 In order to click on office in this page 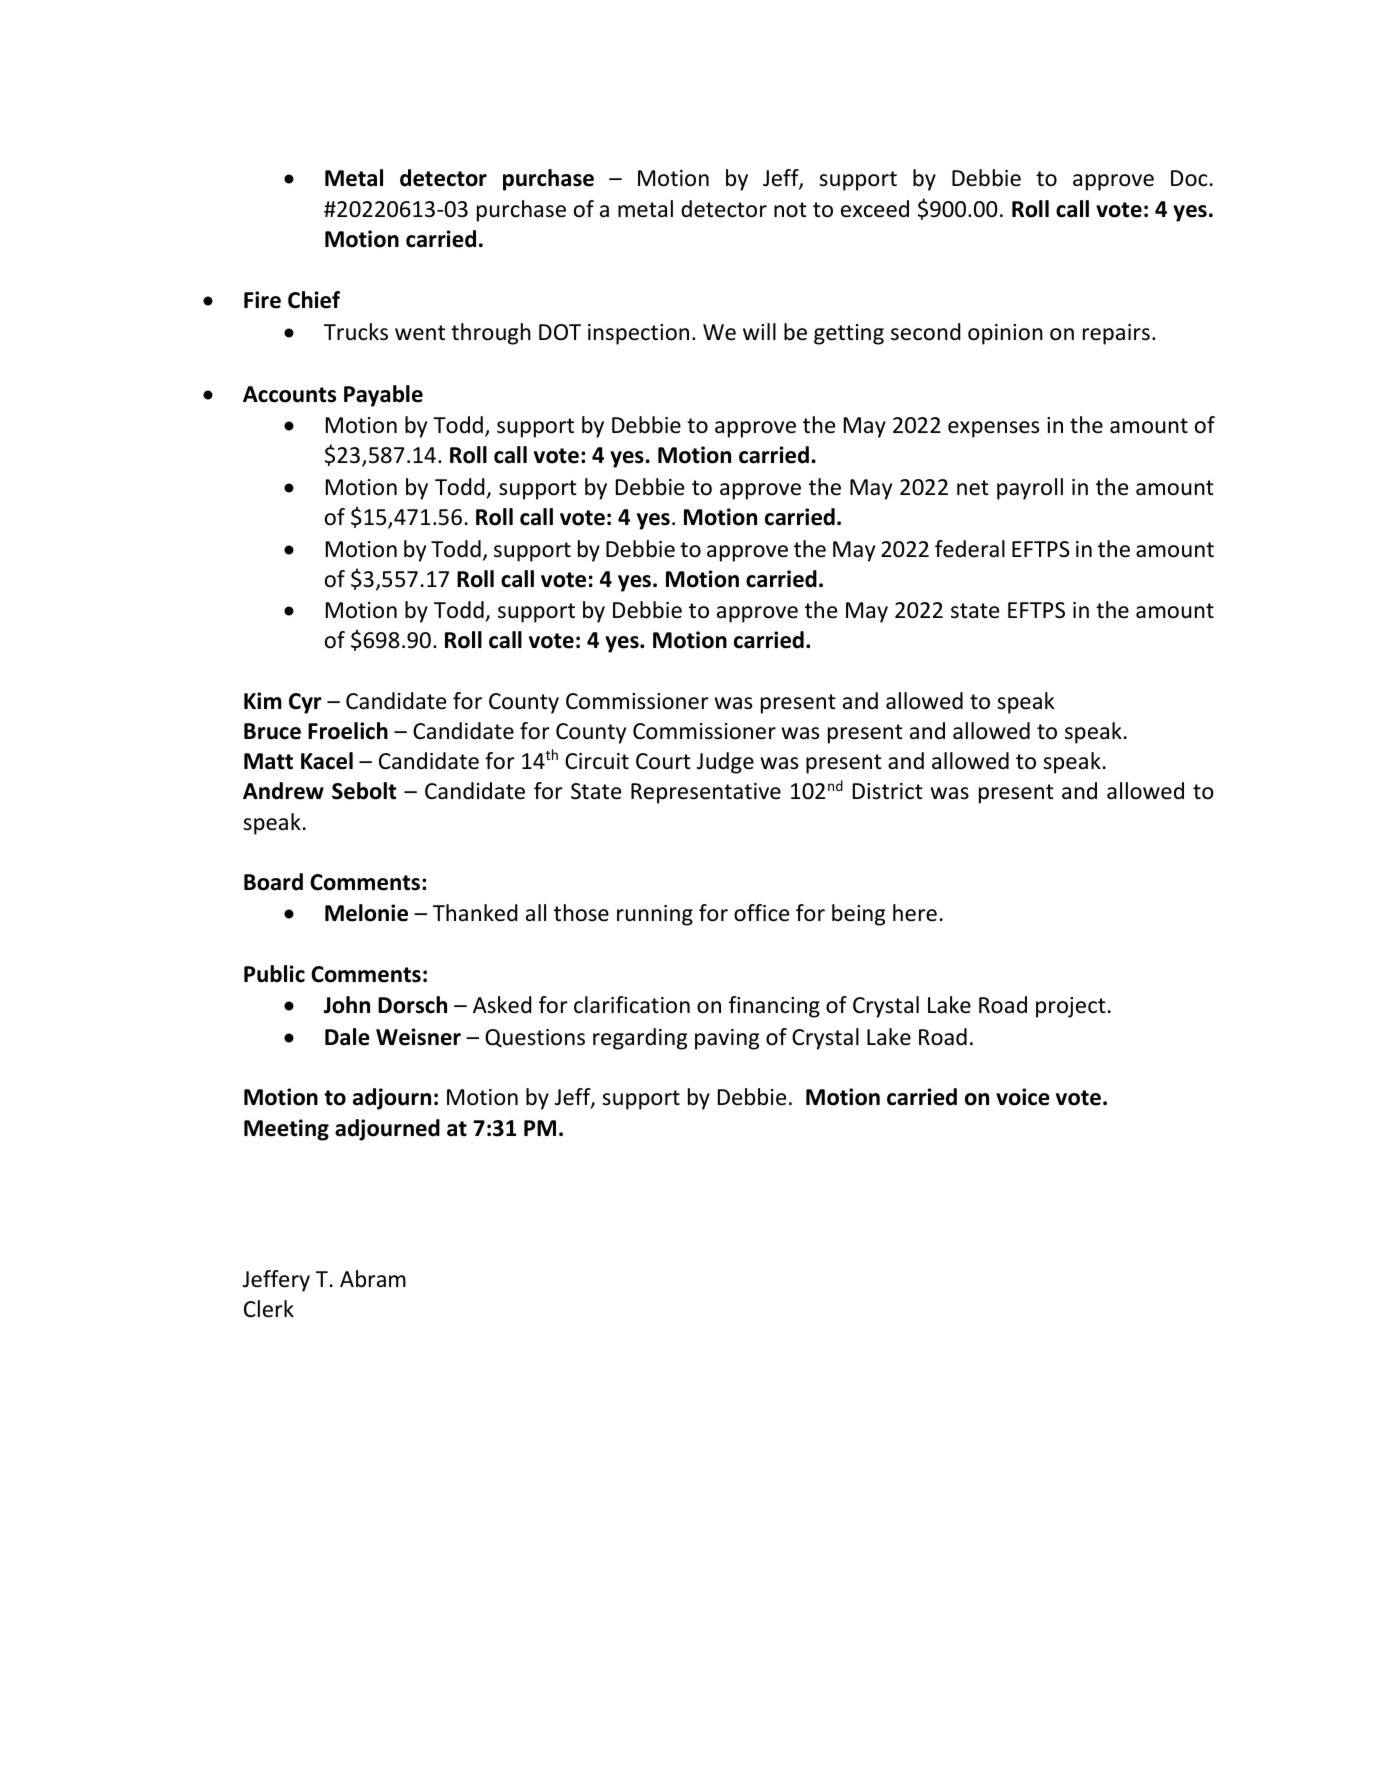, I will do `click(761, 913)`.
